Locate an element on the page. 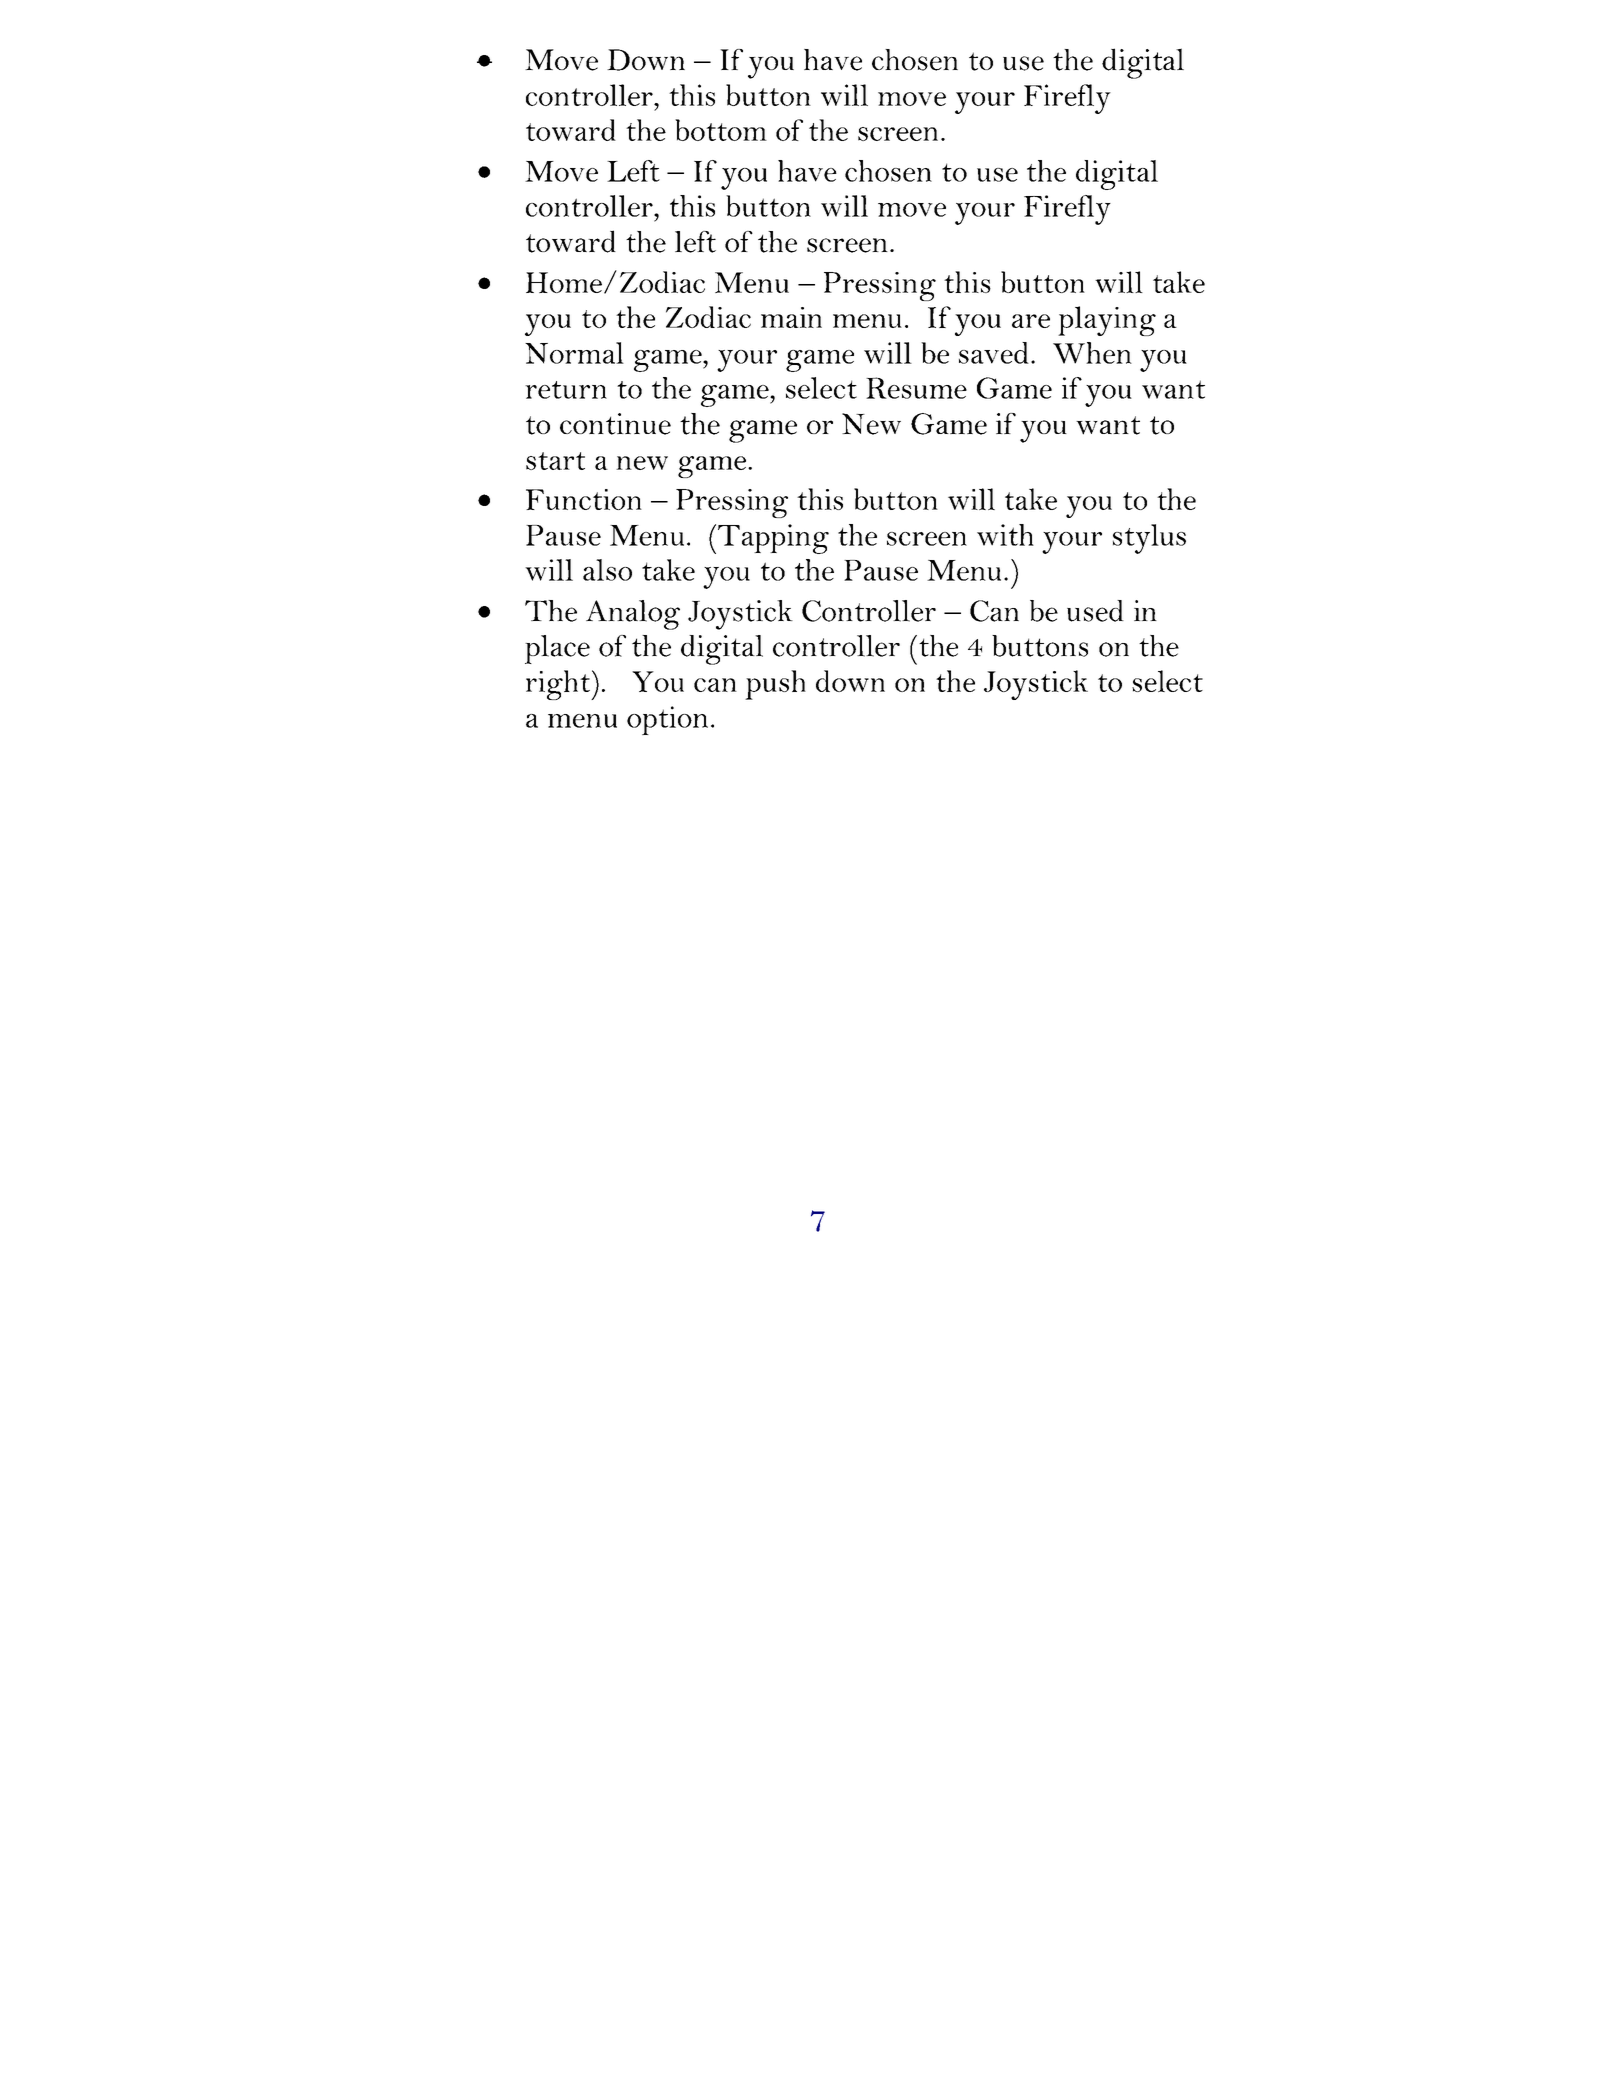  also is located at coordinates (607, 570).
